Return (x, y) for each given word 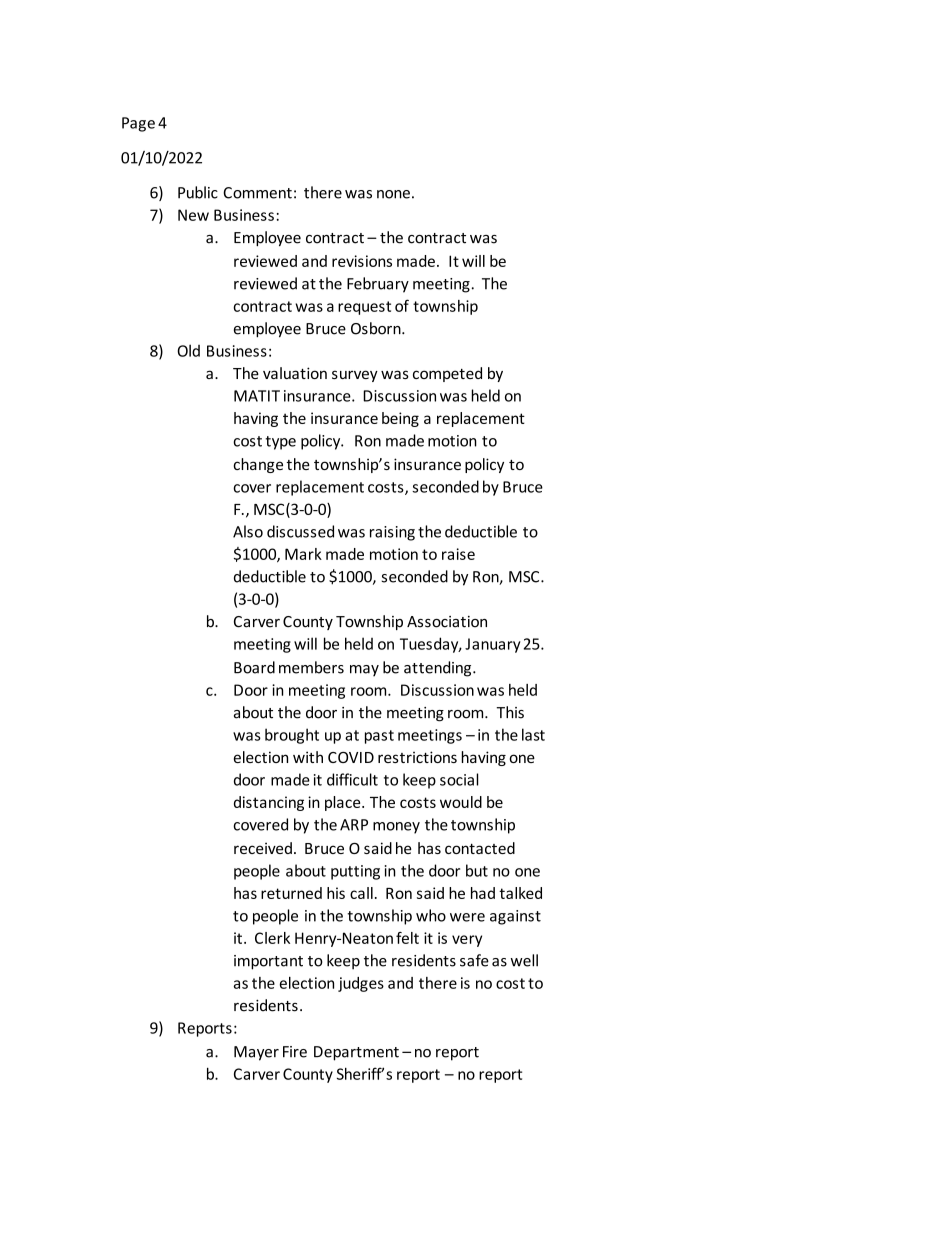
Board (254, 667)
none (393, 194)
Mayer (256, 1053)
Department (356, 1053)
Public (198, 192)
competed (447, 374)
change (258, 465)
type (280, 443)
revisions (362, 261)
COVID (351, 757)
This (510, 712)
